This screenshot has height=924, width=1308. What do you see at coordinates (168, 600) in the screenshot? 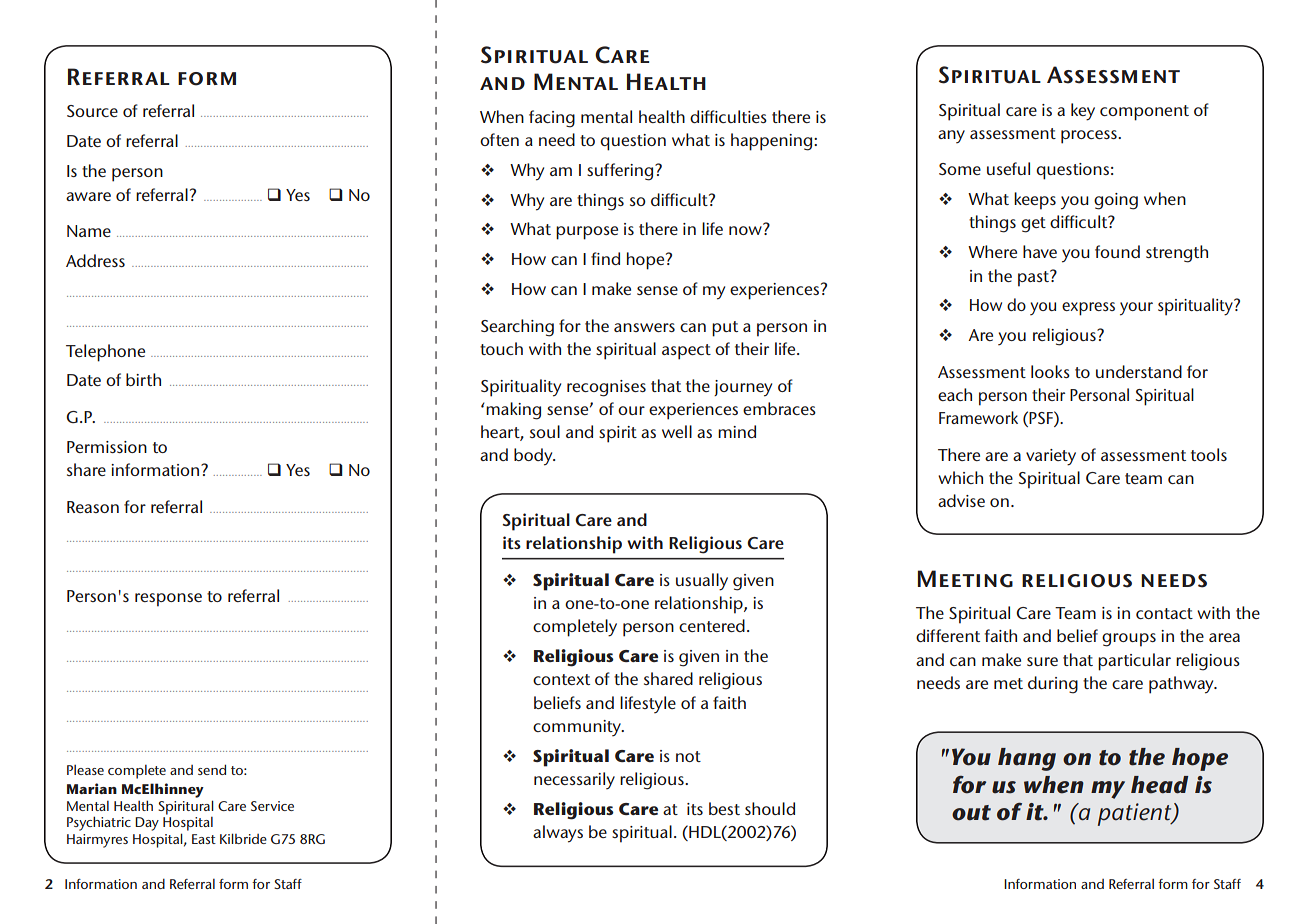
I see `response` at bounding box center [168, 600].
